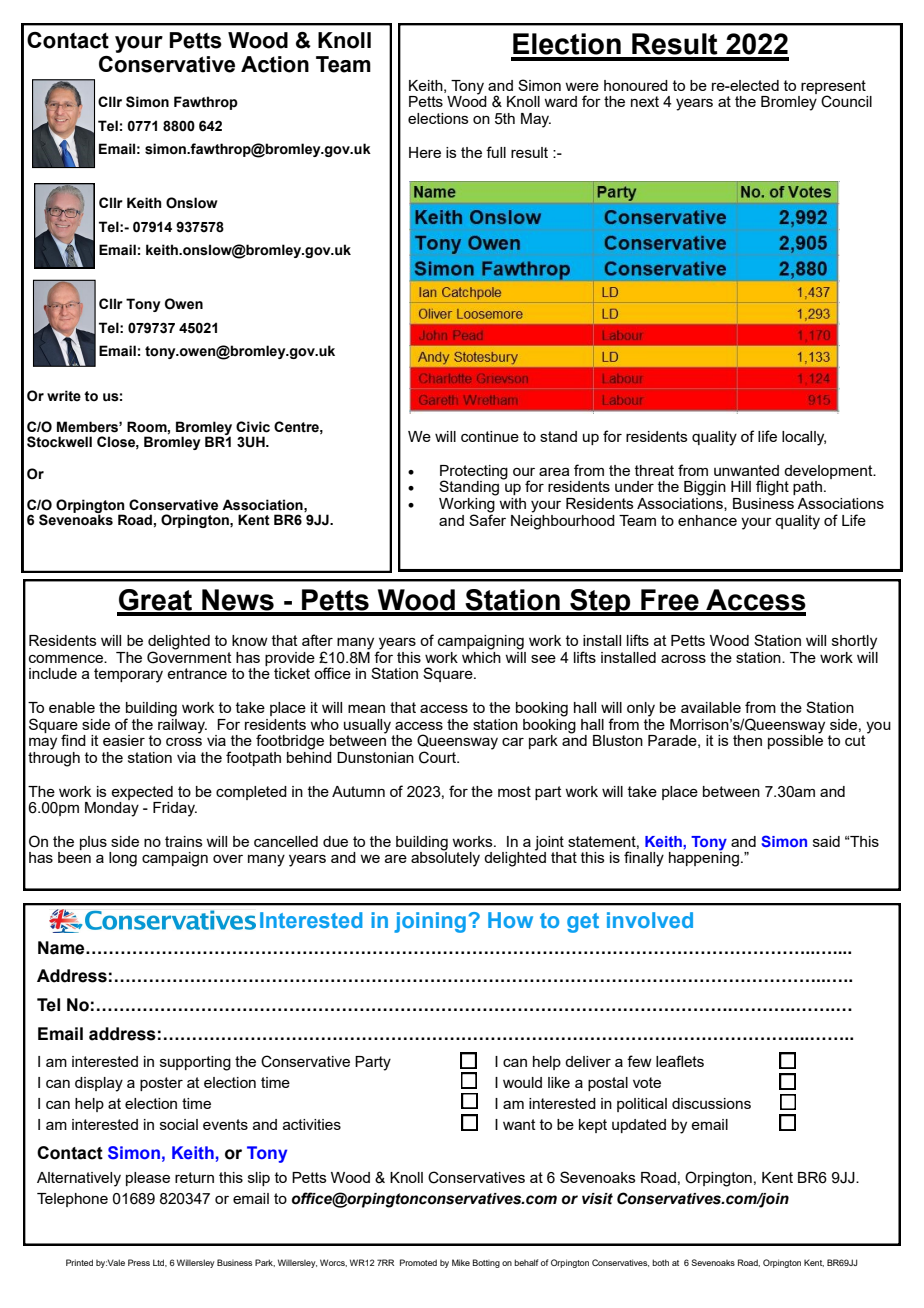 This page has width=924, height=1308. I want to click on available, so click(711, 707).
